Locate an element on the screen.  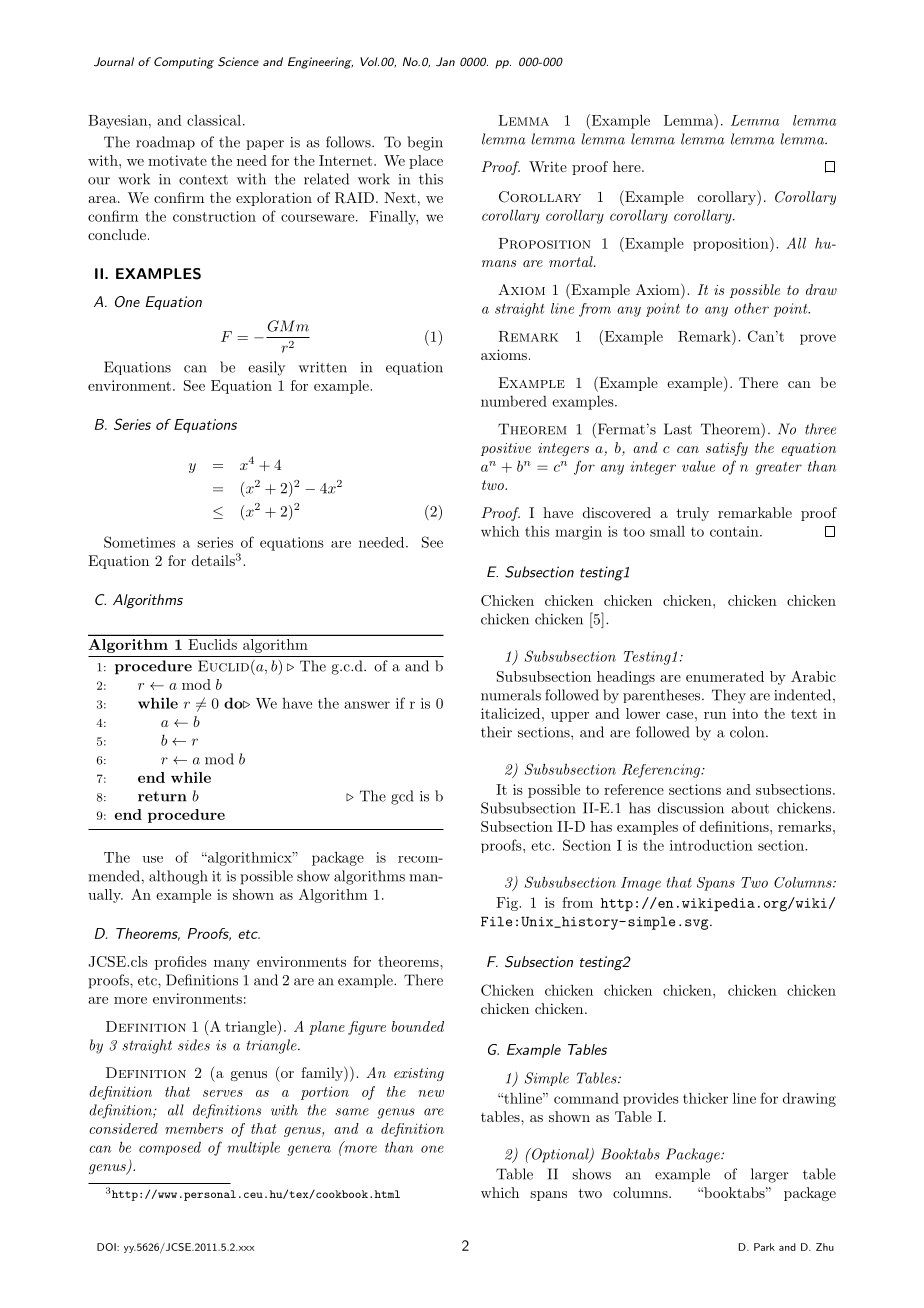
introduction is located at coordinates (711, 845).
